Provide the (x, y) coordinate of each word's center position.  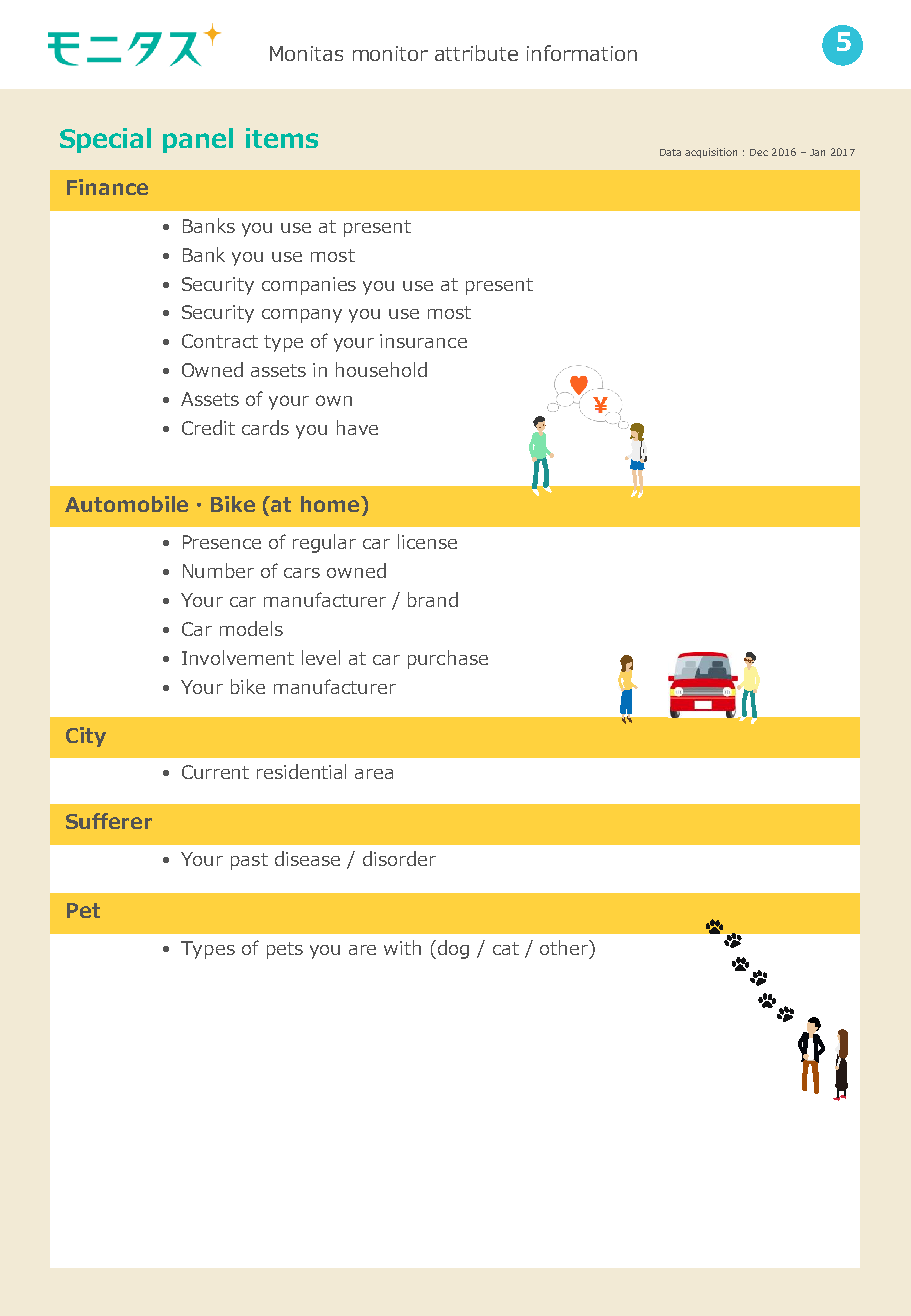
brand (433, 599)
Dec (759, 152)
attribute (476, 53)
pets (285, 950)
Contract (220, 341)
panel (198, 140)
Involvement (238, 657)
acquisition (711, 153)
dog (452, 949)
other (565, 947)
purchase (448, 659)
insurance (423, 341)
